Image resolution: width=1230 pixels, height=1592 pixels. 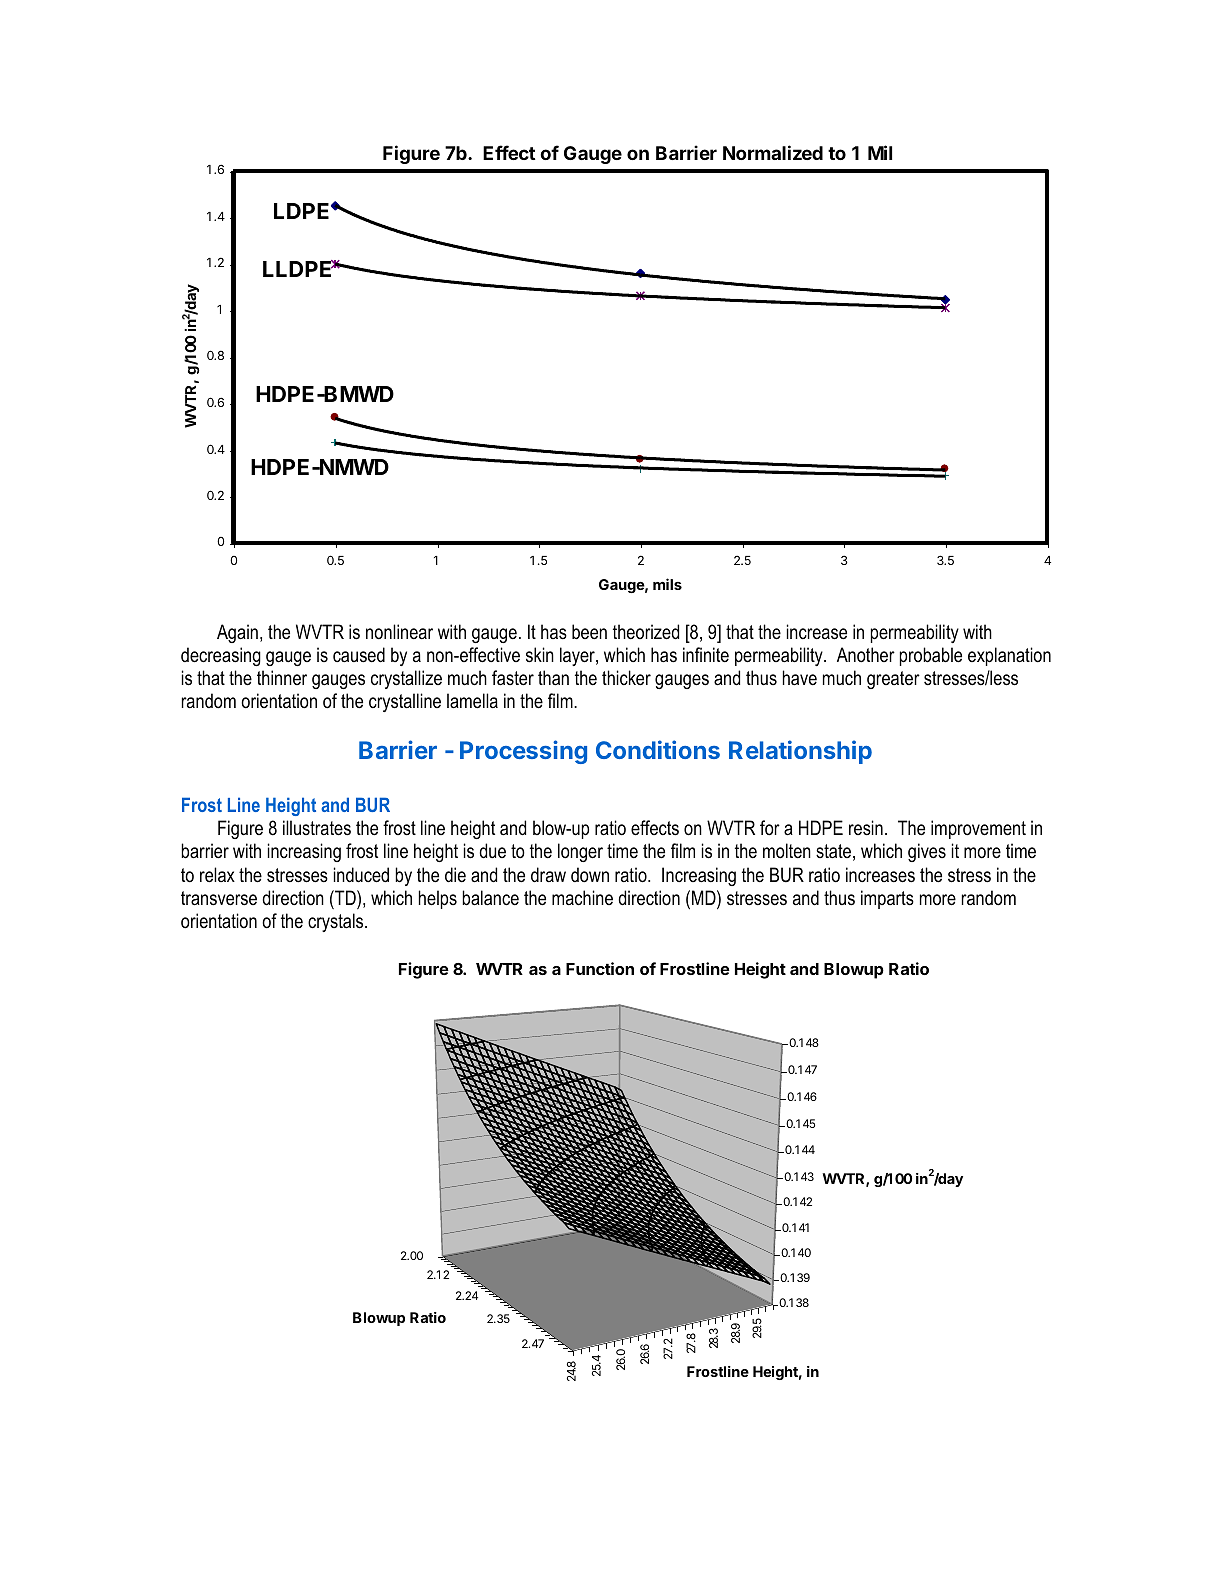 What do you see at coordinates (646, 632) in the screenshot?
I see `theorized` at bounding box center [646, 632].
